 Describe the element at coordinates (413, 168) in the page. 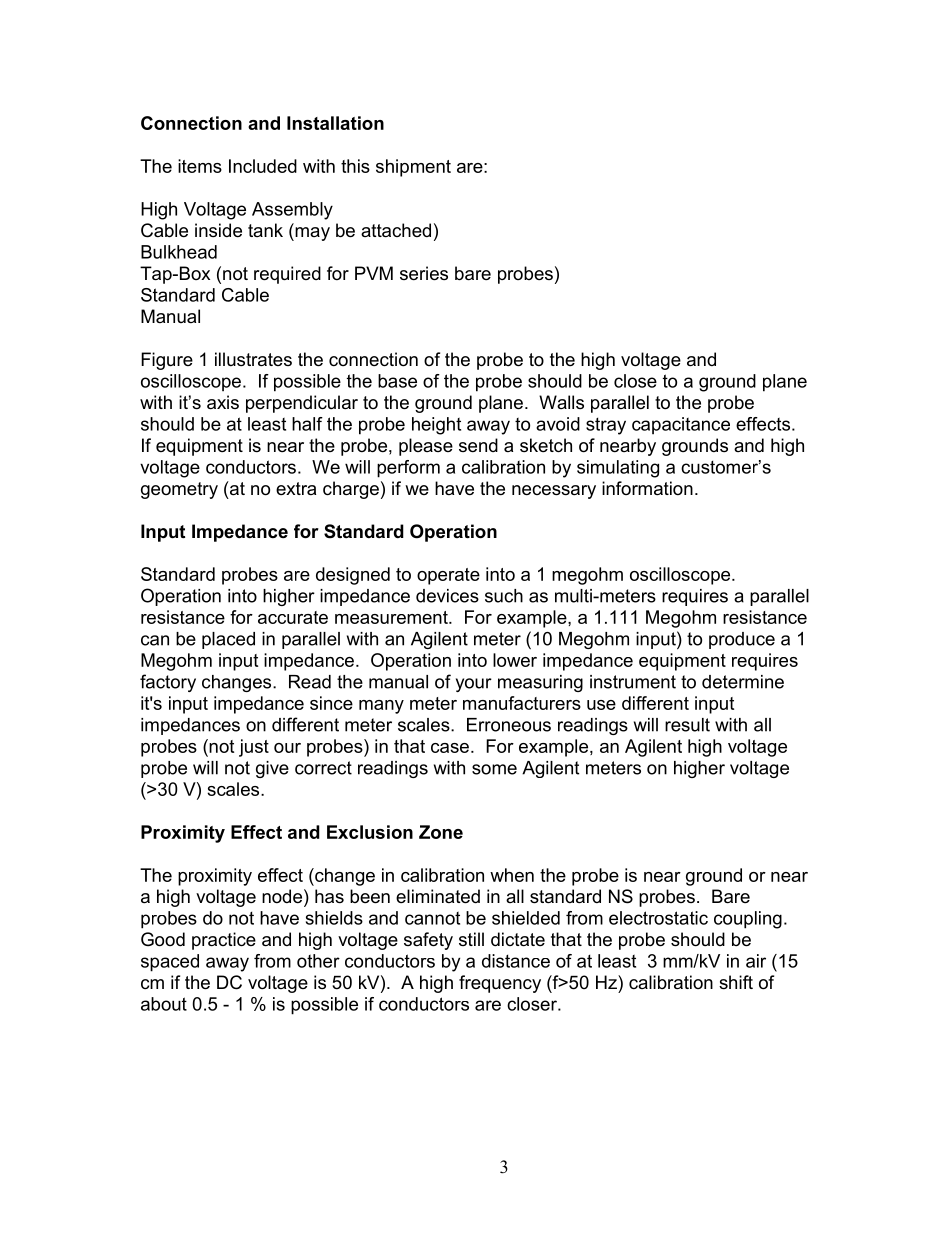

I see `shipment` at that location.
